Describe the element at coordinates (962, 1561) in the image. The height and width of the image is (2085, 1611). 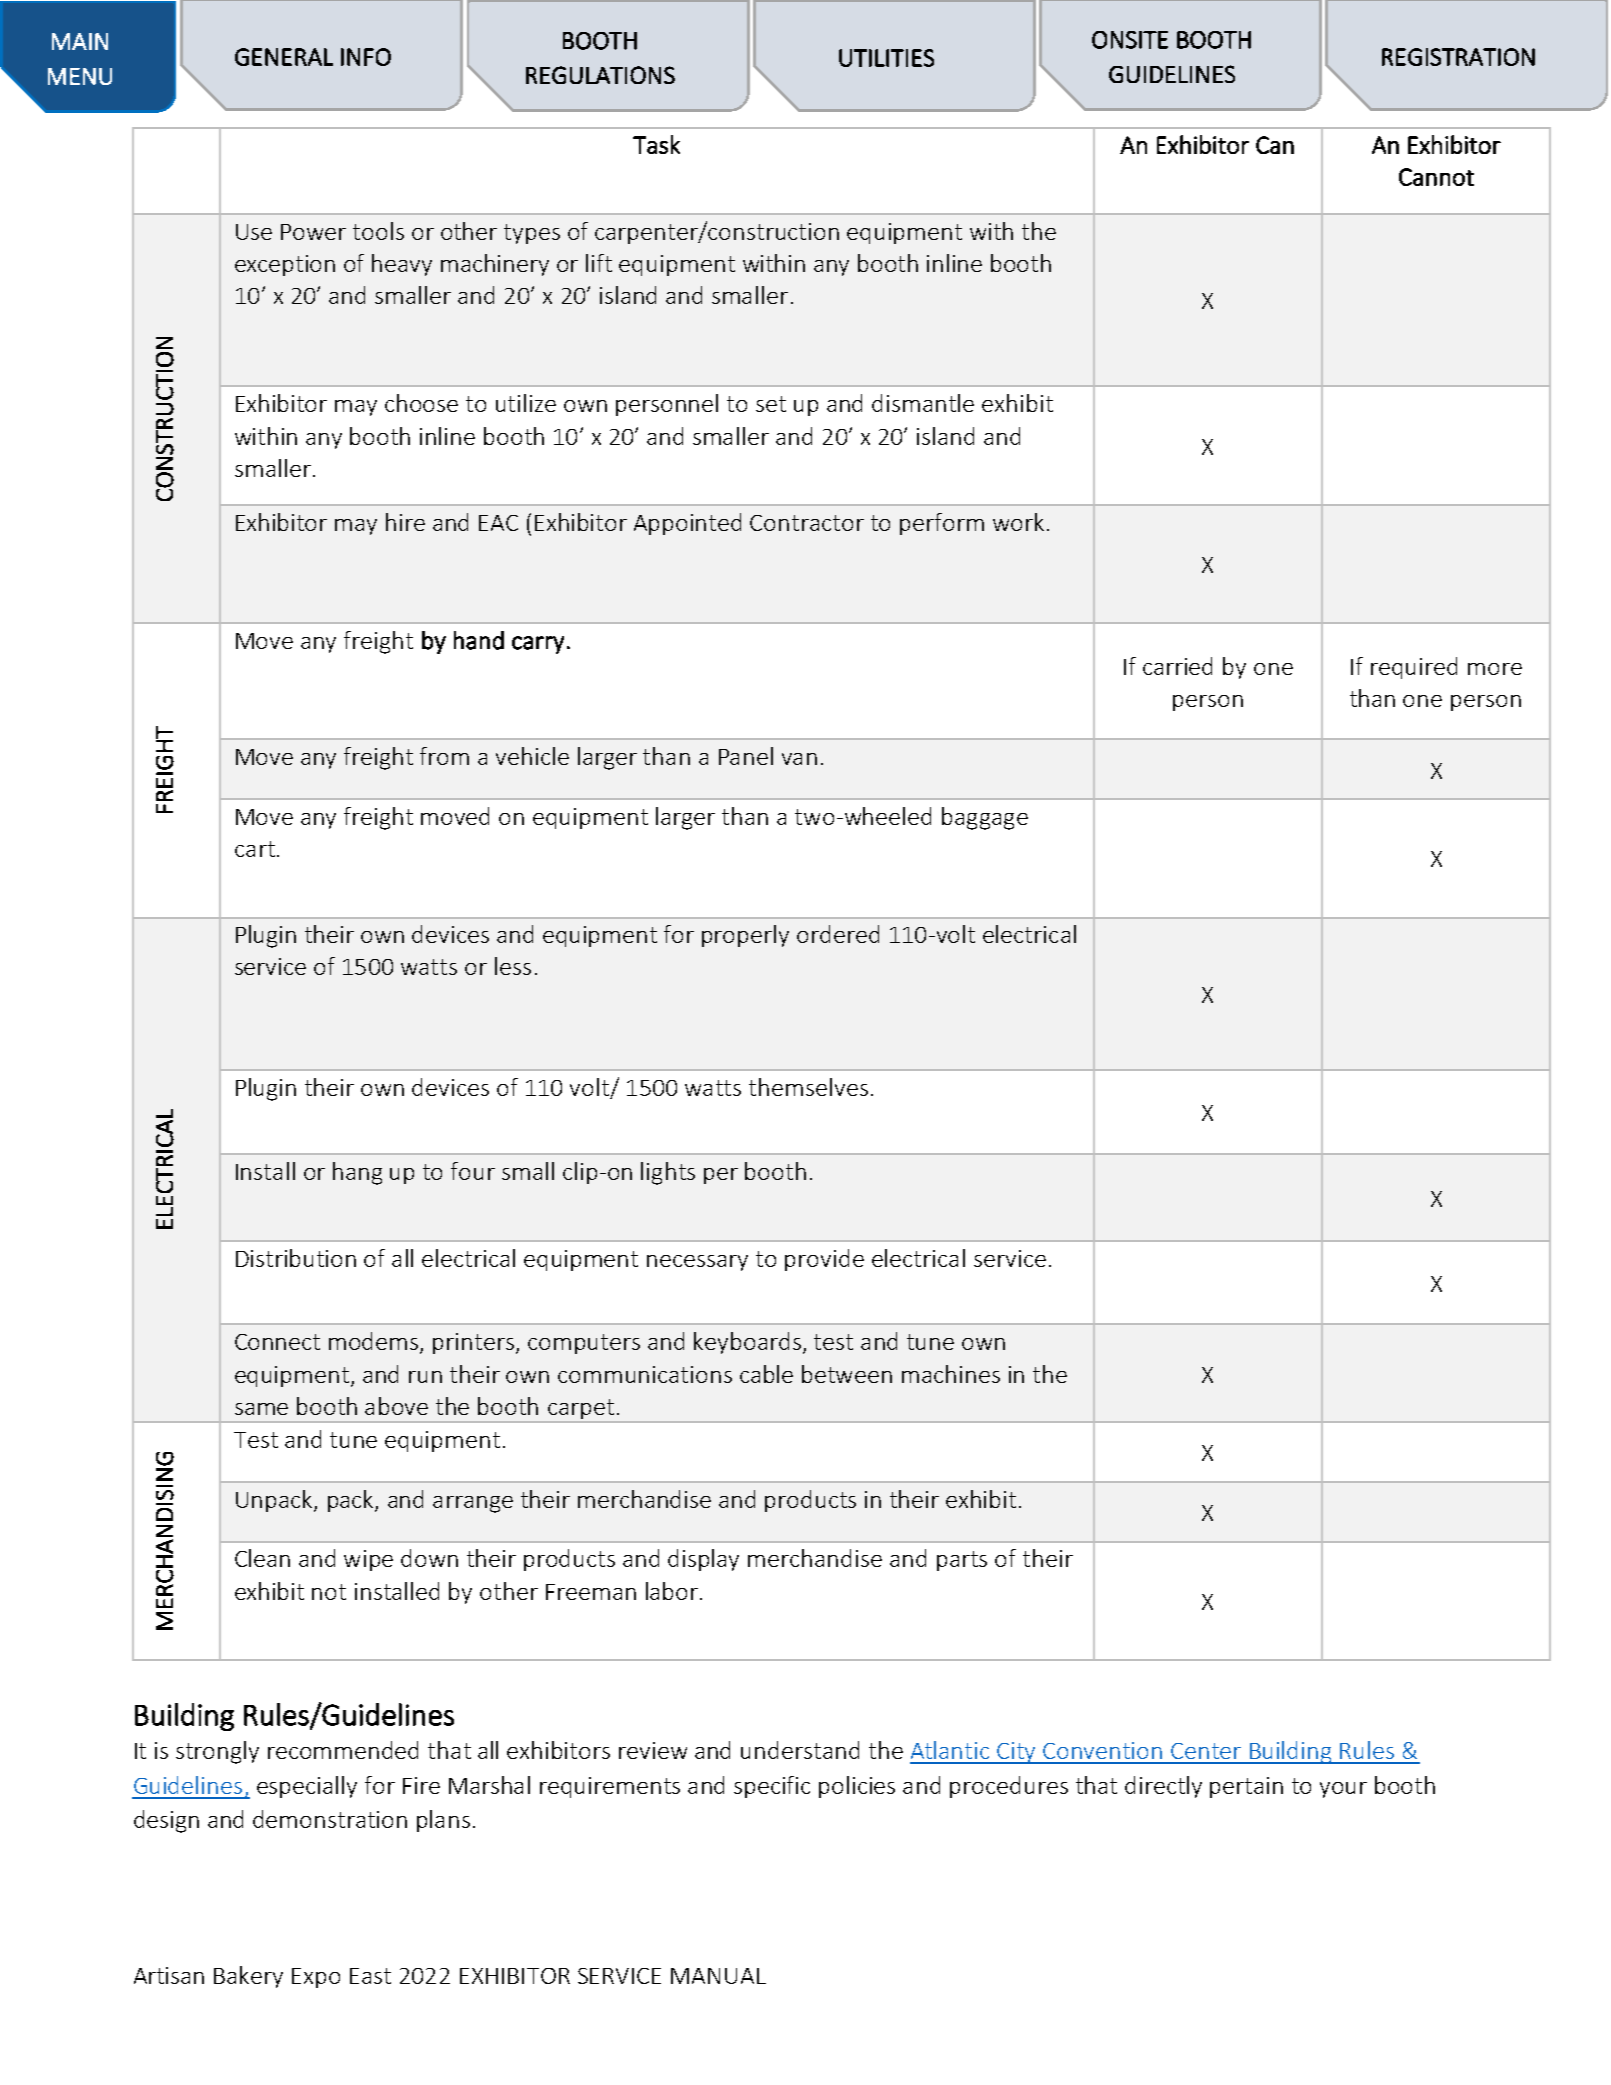
I see `parts` at that location.
